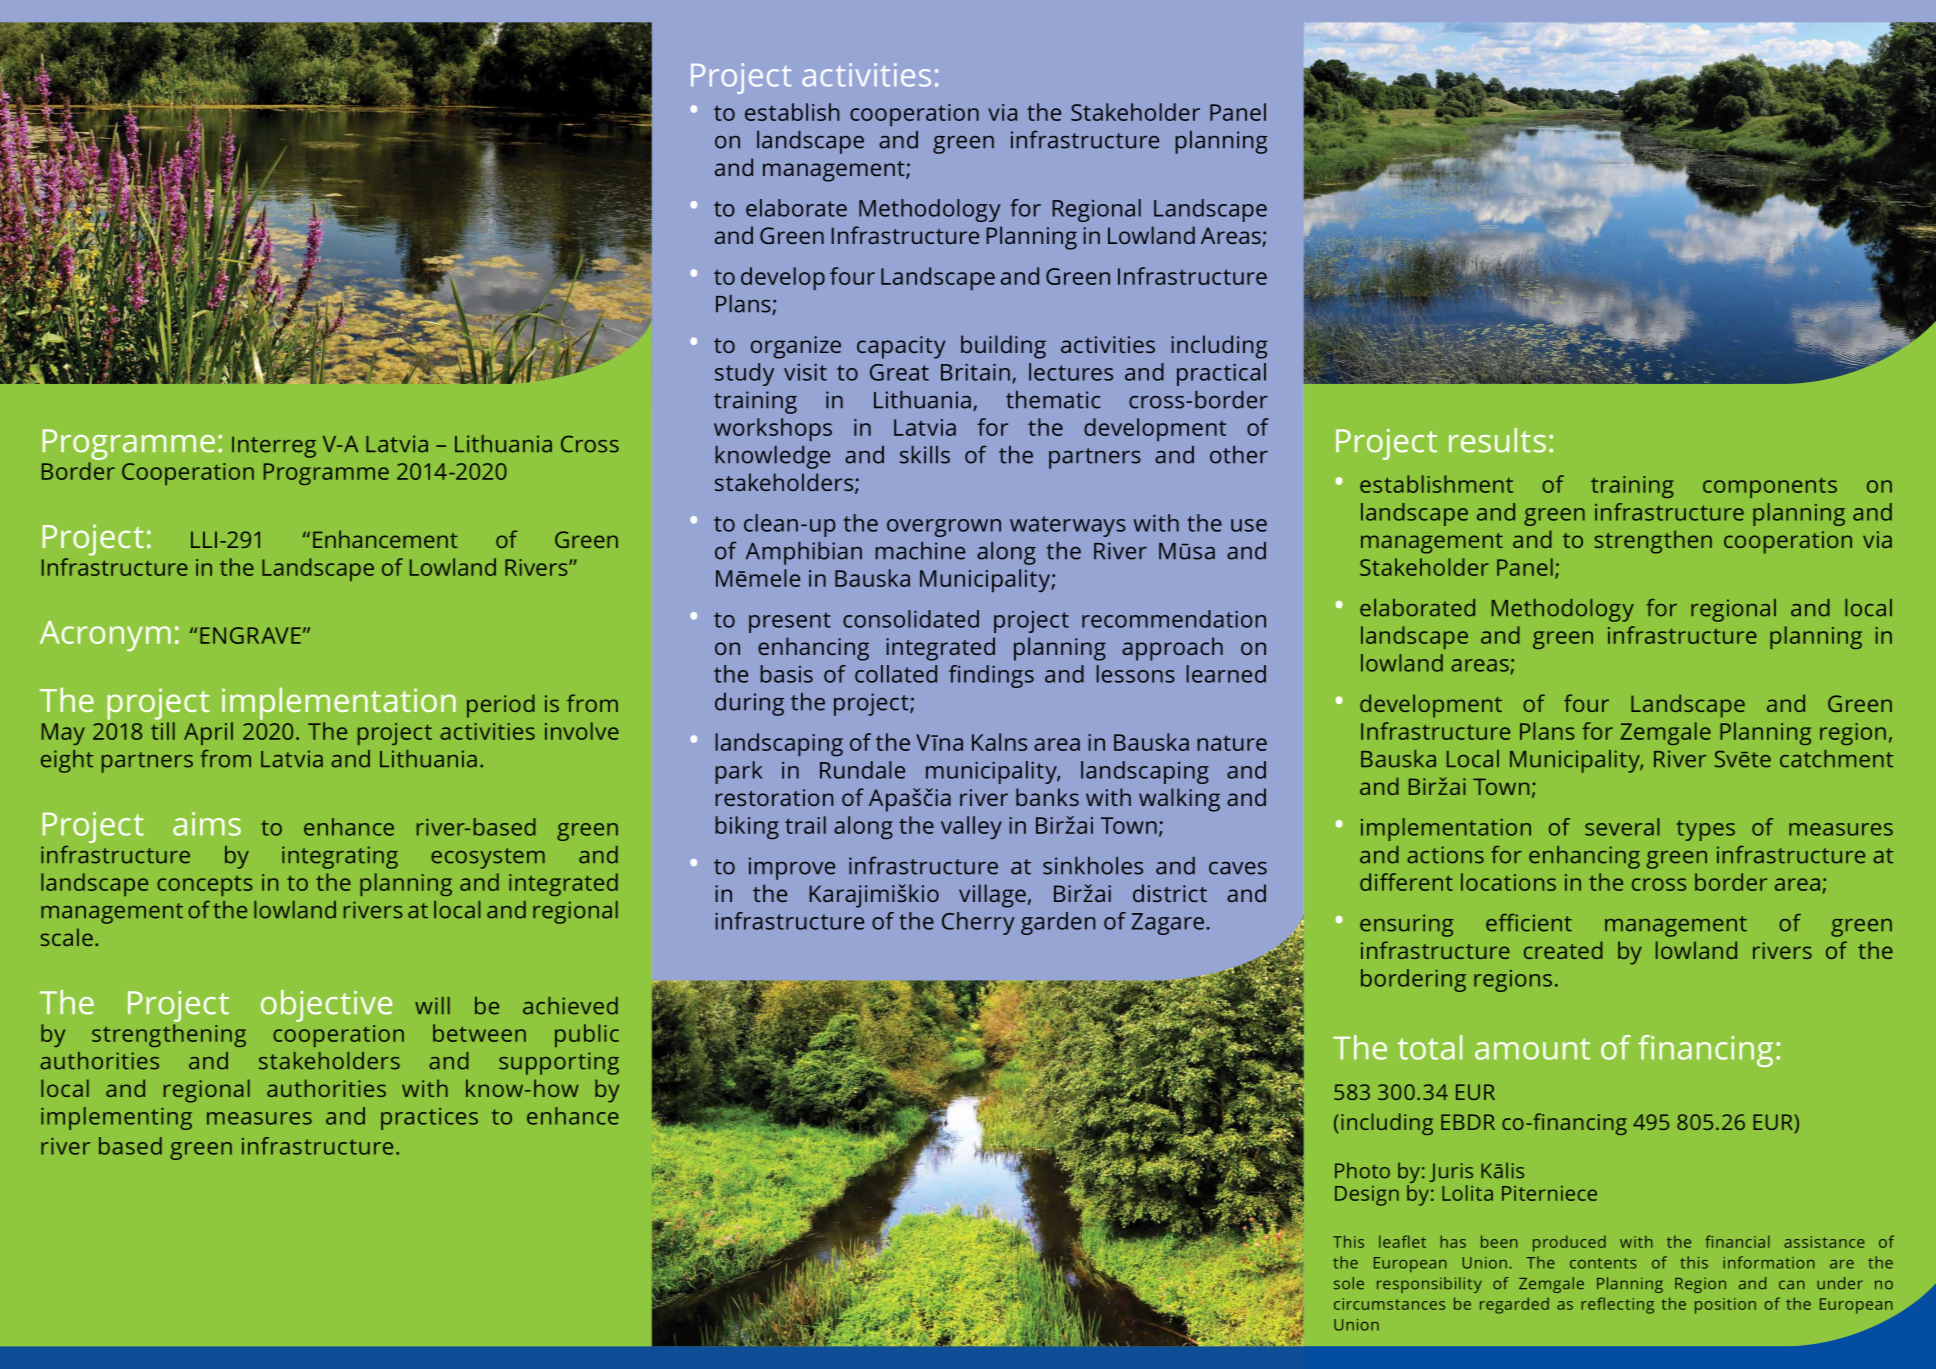 The width and height of the screenshot is (1936, 1369). Describe the element at coordinates (744, 374) in the screenshot. I see `study` at that location.
